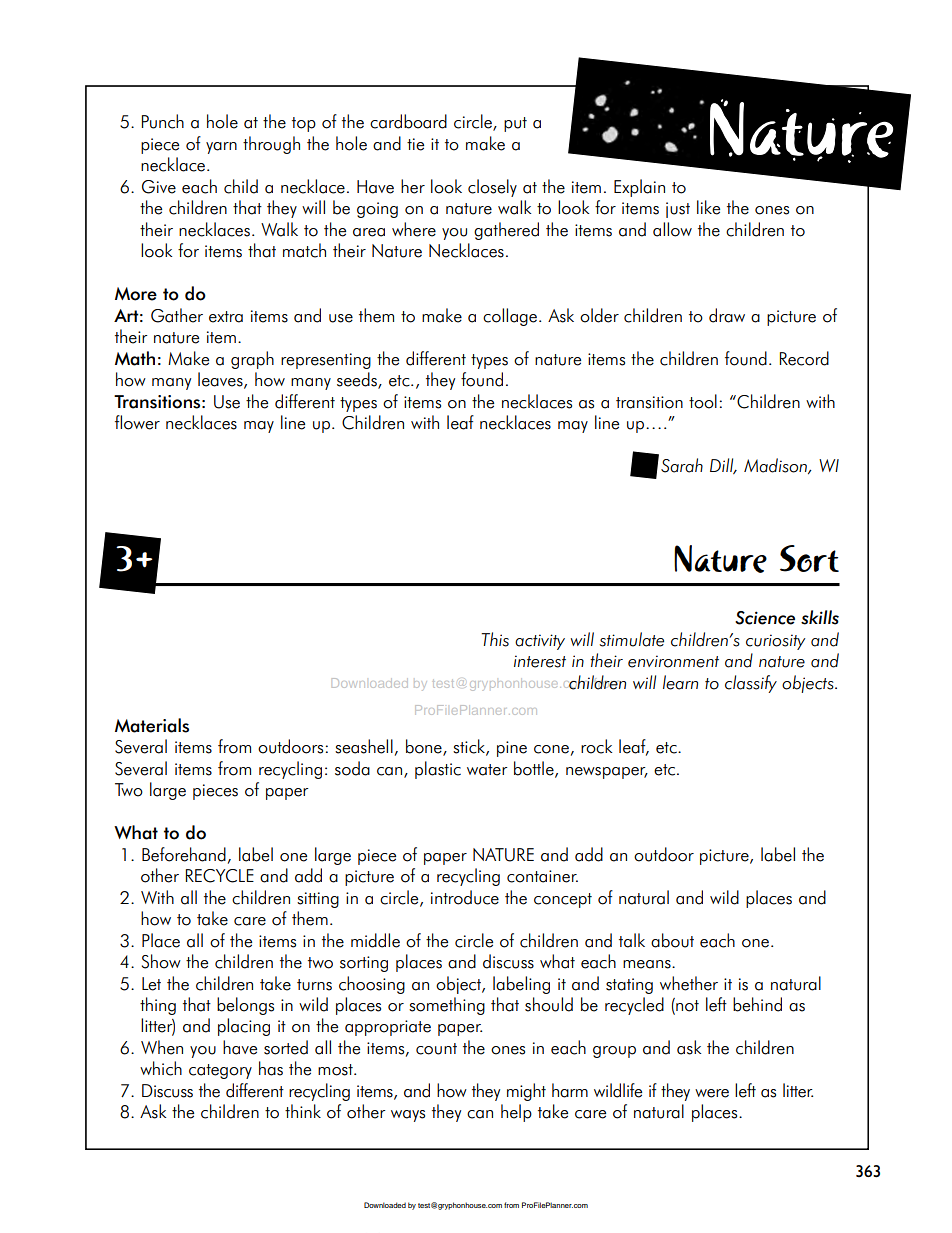 This page has height=1233, width=952. Describe the element at coordinates (682, 465) in the page. I see `Sarah` at that location.
